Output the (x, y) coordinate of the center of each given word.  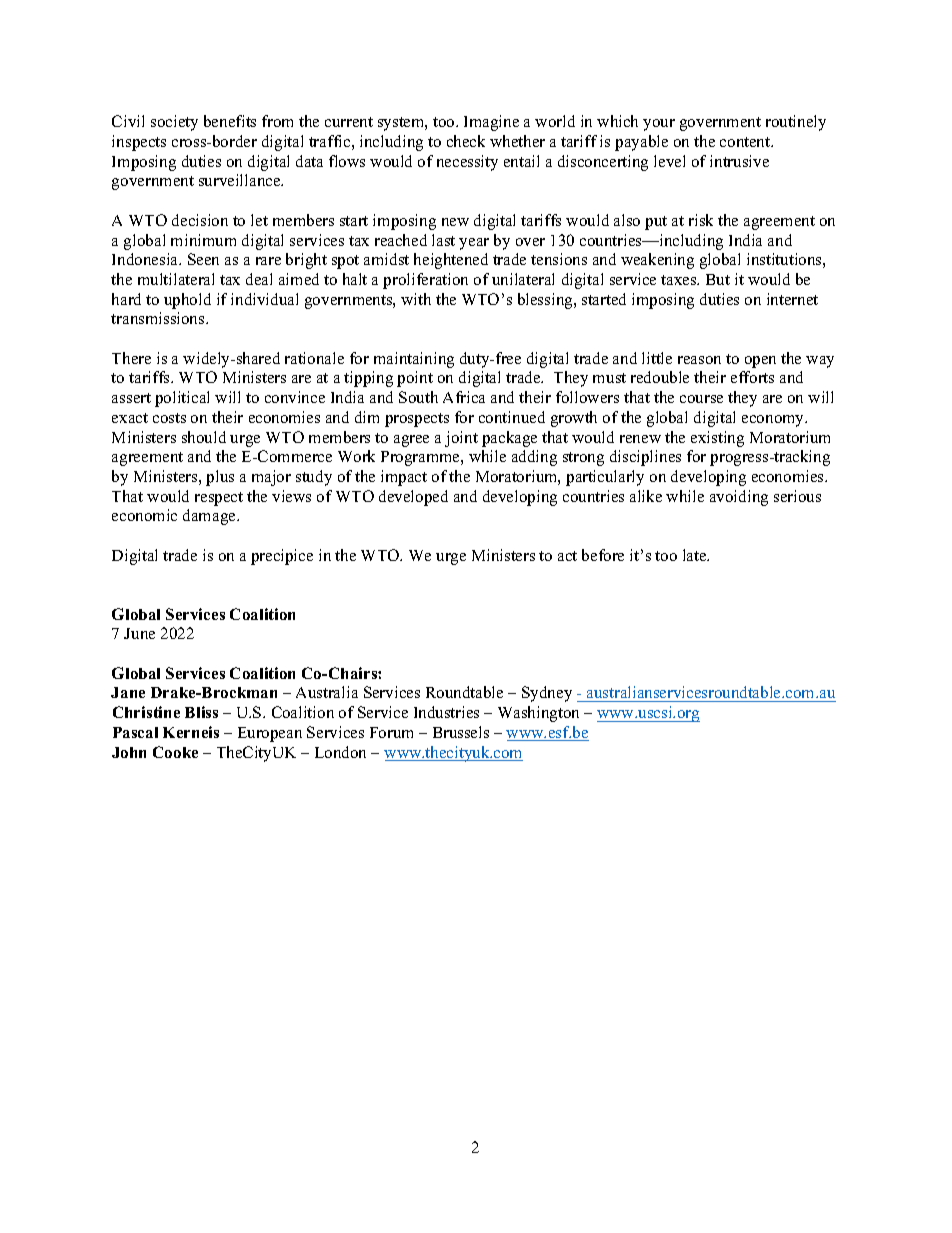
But (718, 279)
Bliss (201, 712)
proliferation (425, 281)
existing (717, 439)
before (603, 555)
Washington (538, 714)
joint (461, 439)
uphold (187, 301)
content (746, 142)
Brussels (461, 732)
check (466, 141)
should (204, 437)
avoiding (739, 498)
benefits (230, 121)
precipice (282, 557)
